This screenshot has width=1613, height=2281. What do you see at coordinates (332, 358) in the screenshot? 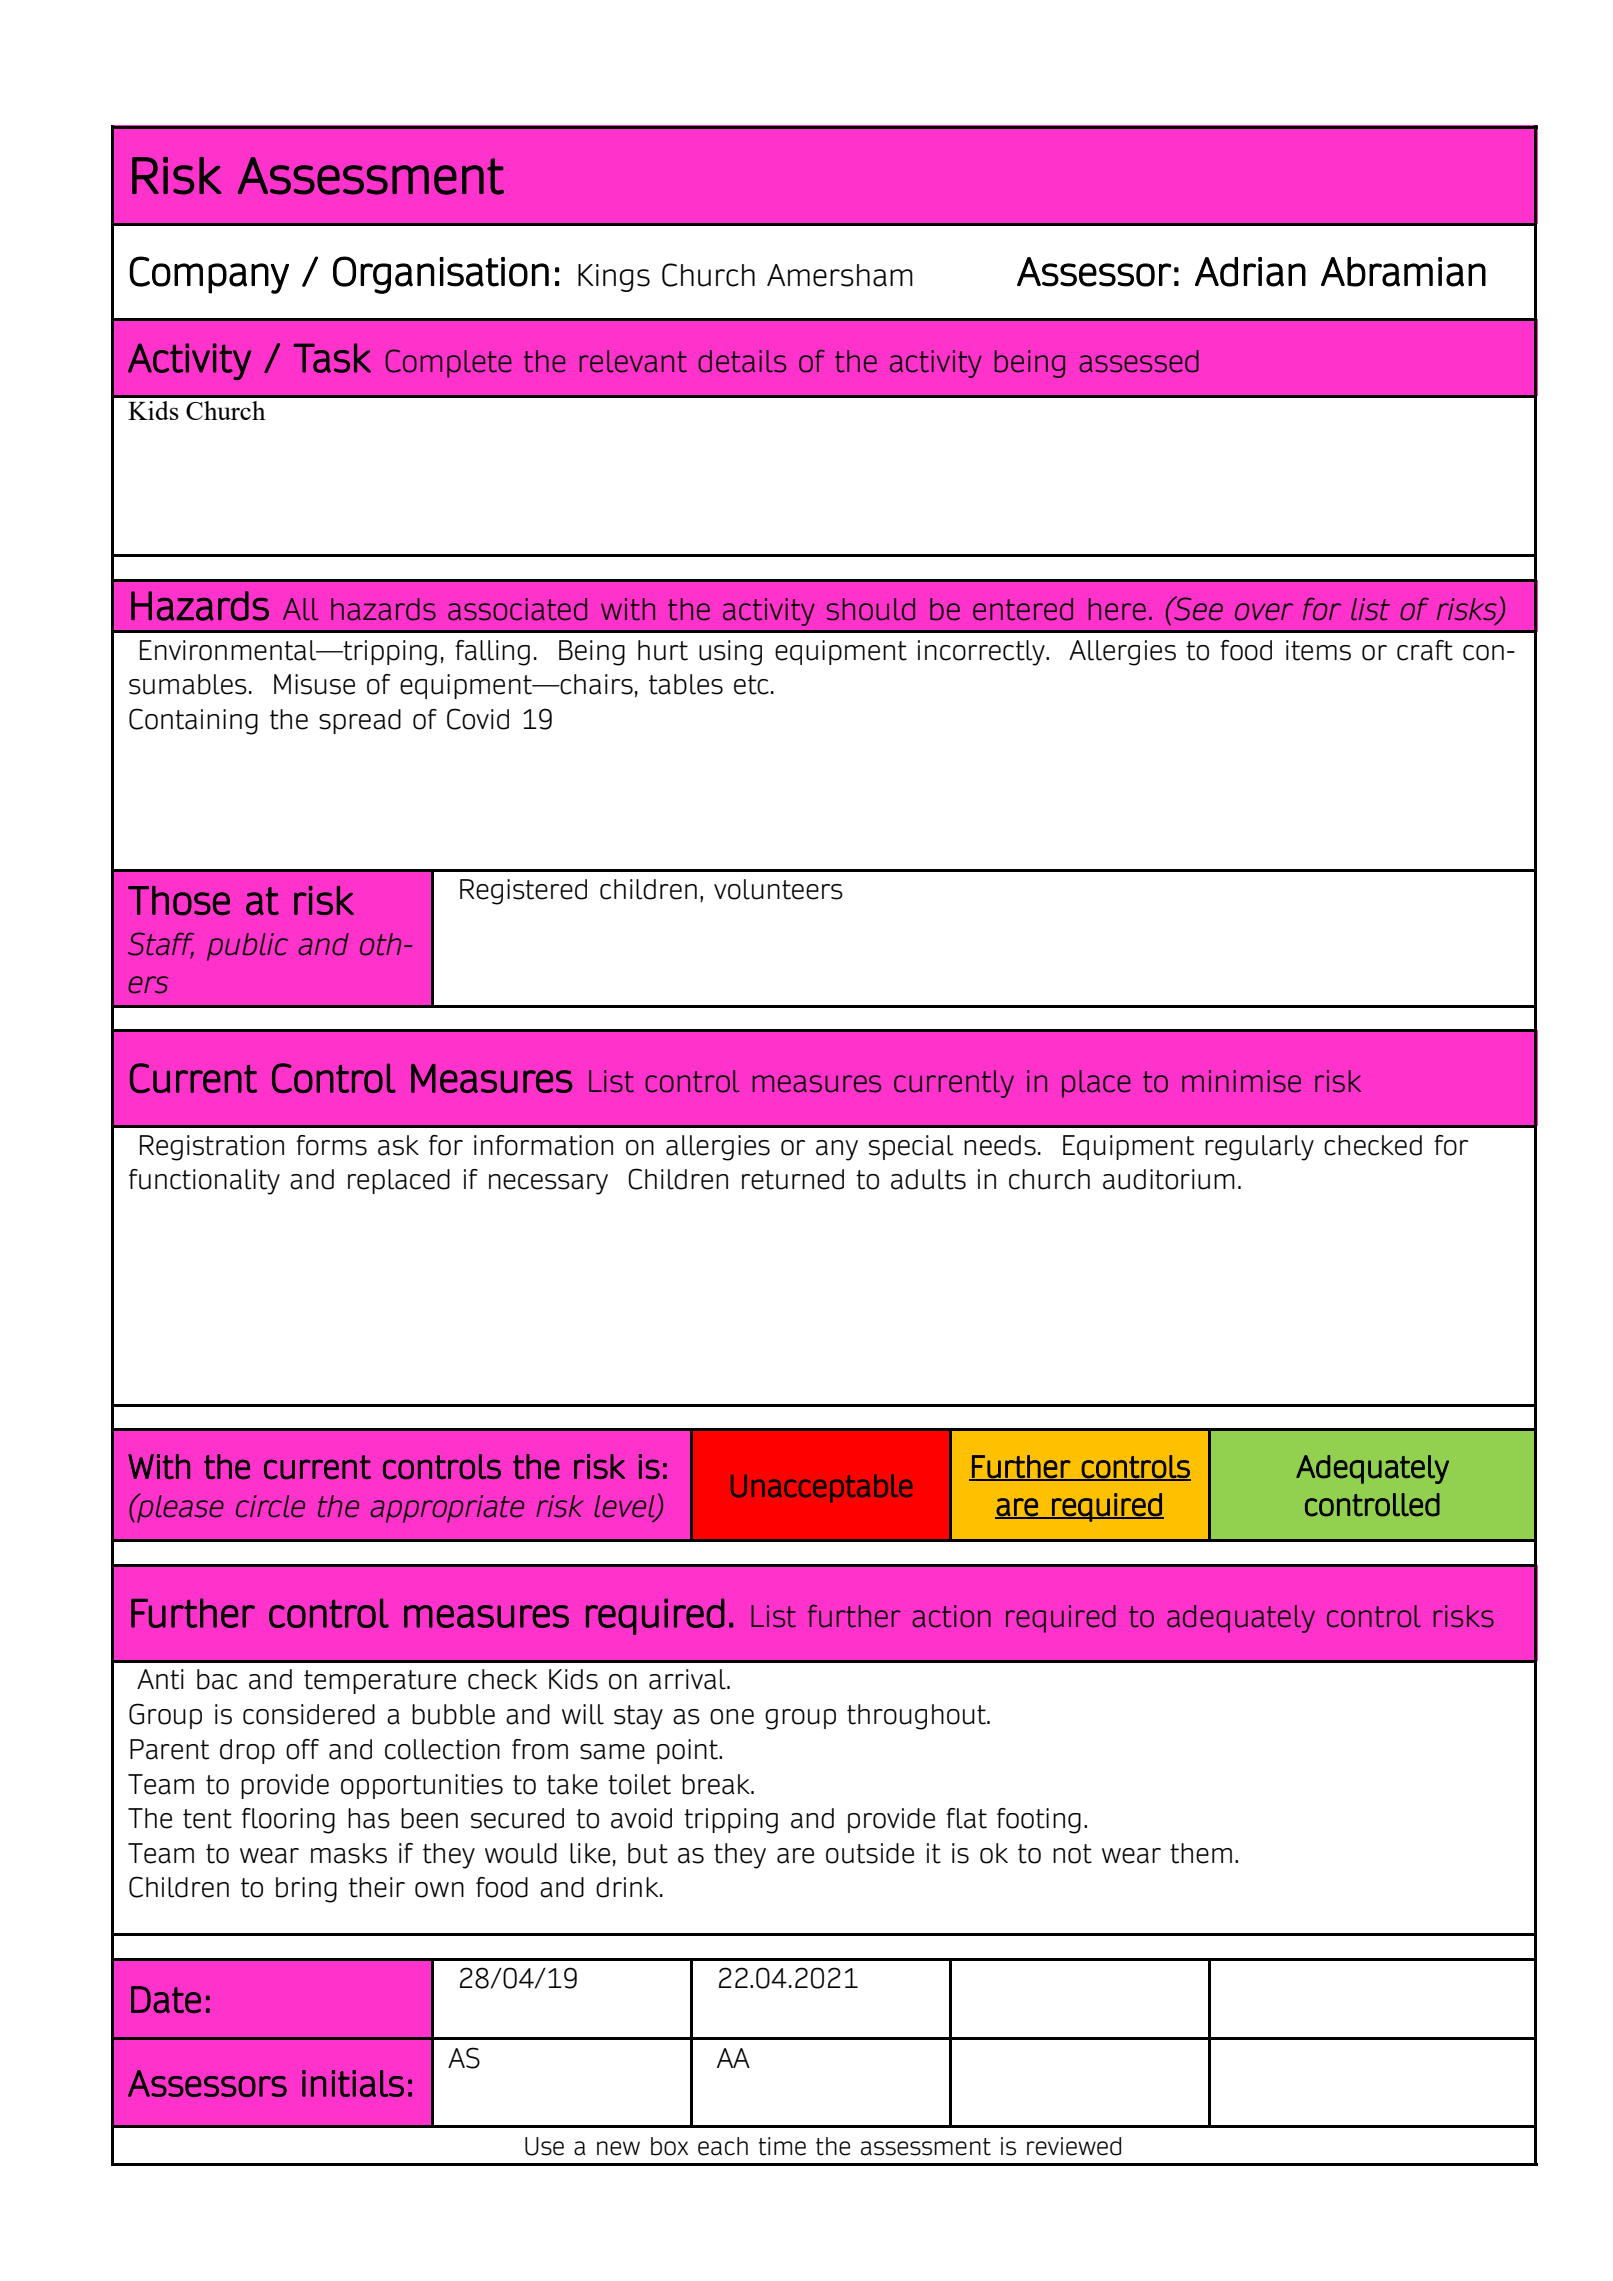
I see `Task` at bounding box center [332, 358].
